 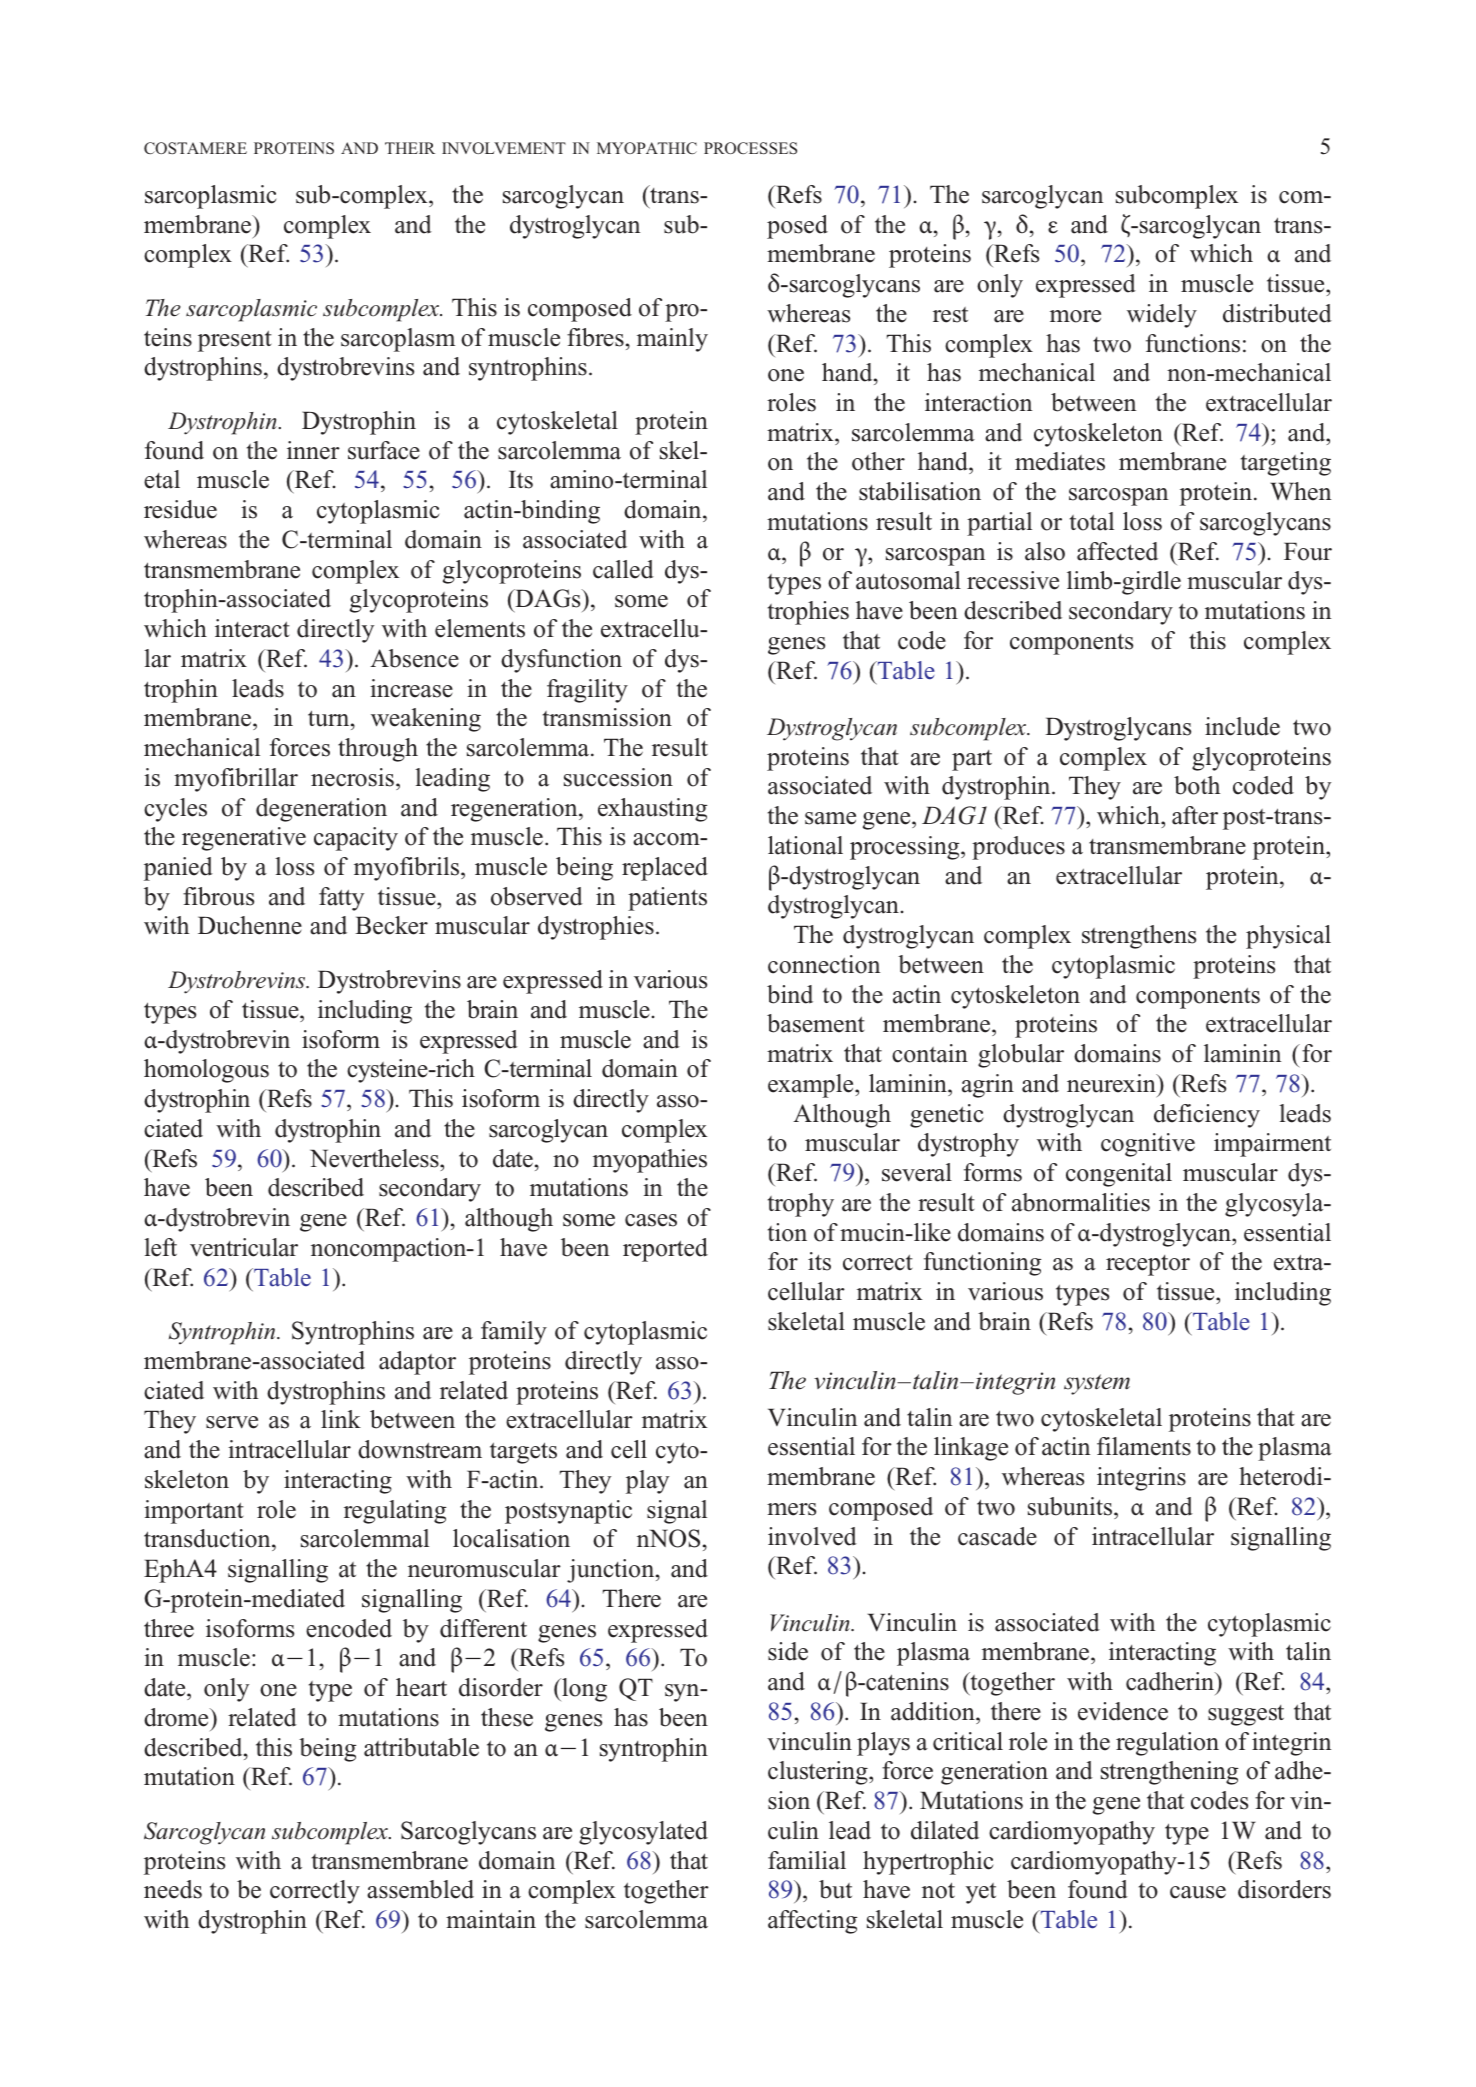 I want to click on deficiency, so click(x=1207, y=1116).
